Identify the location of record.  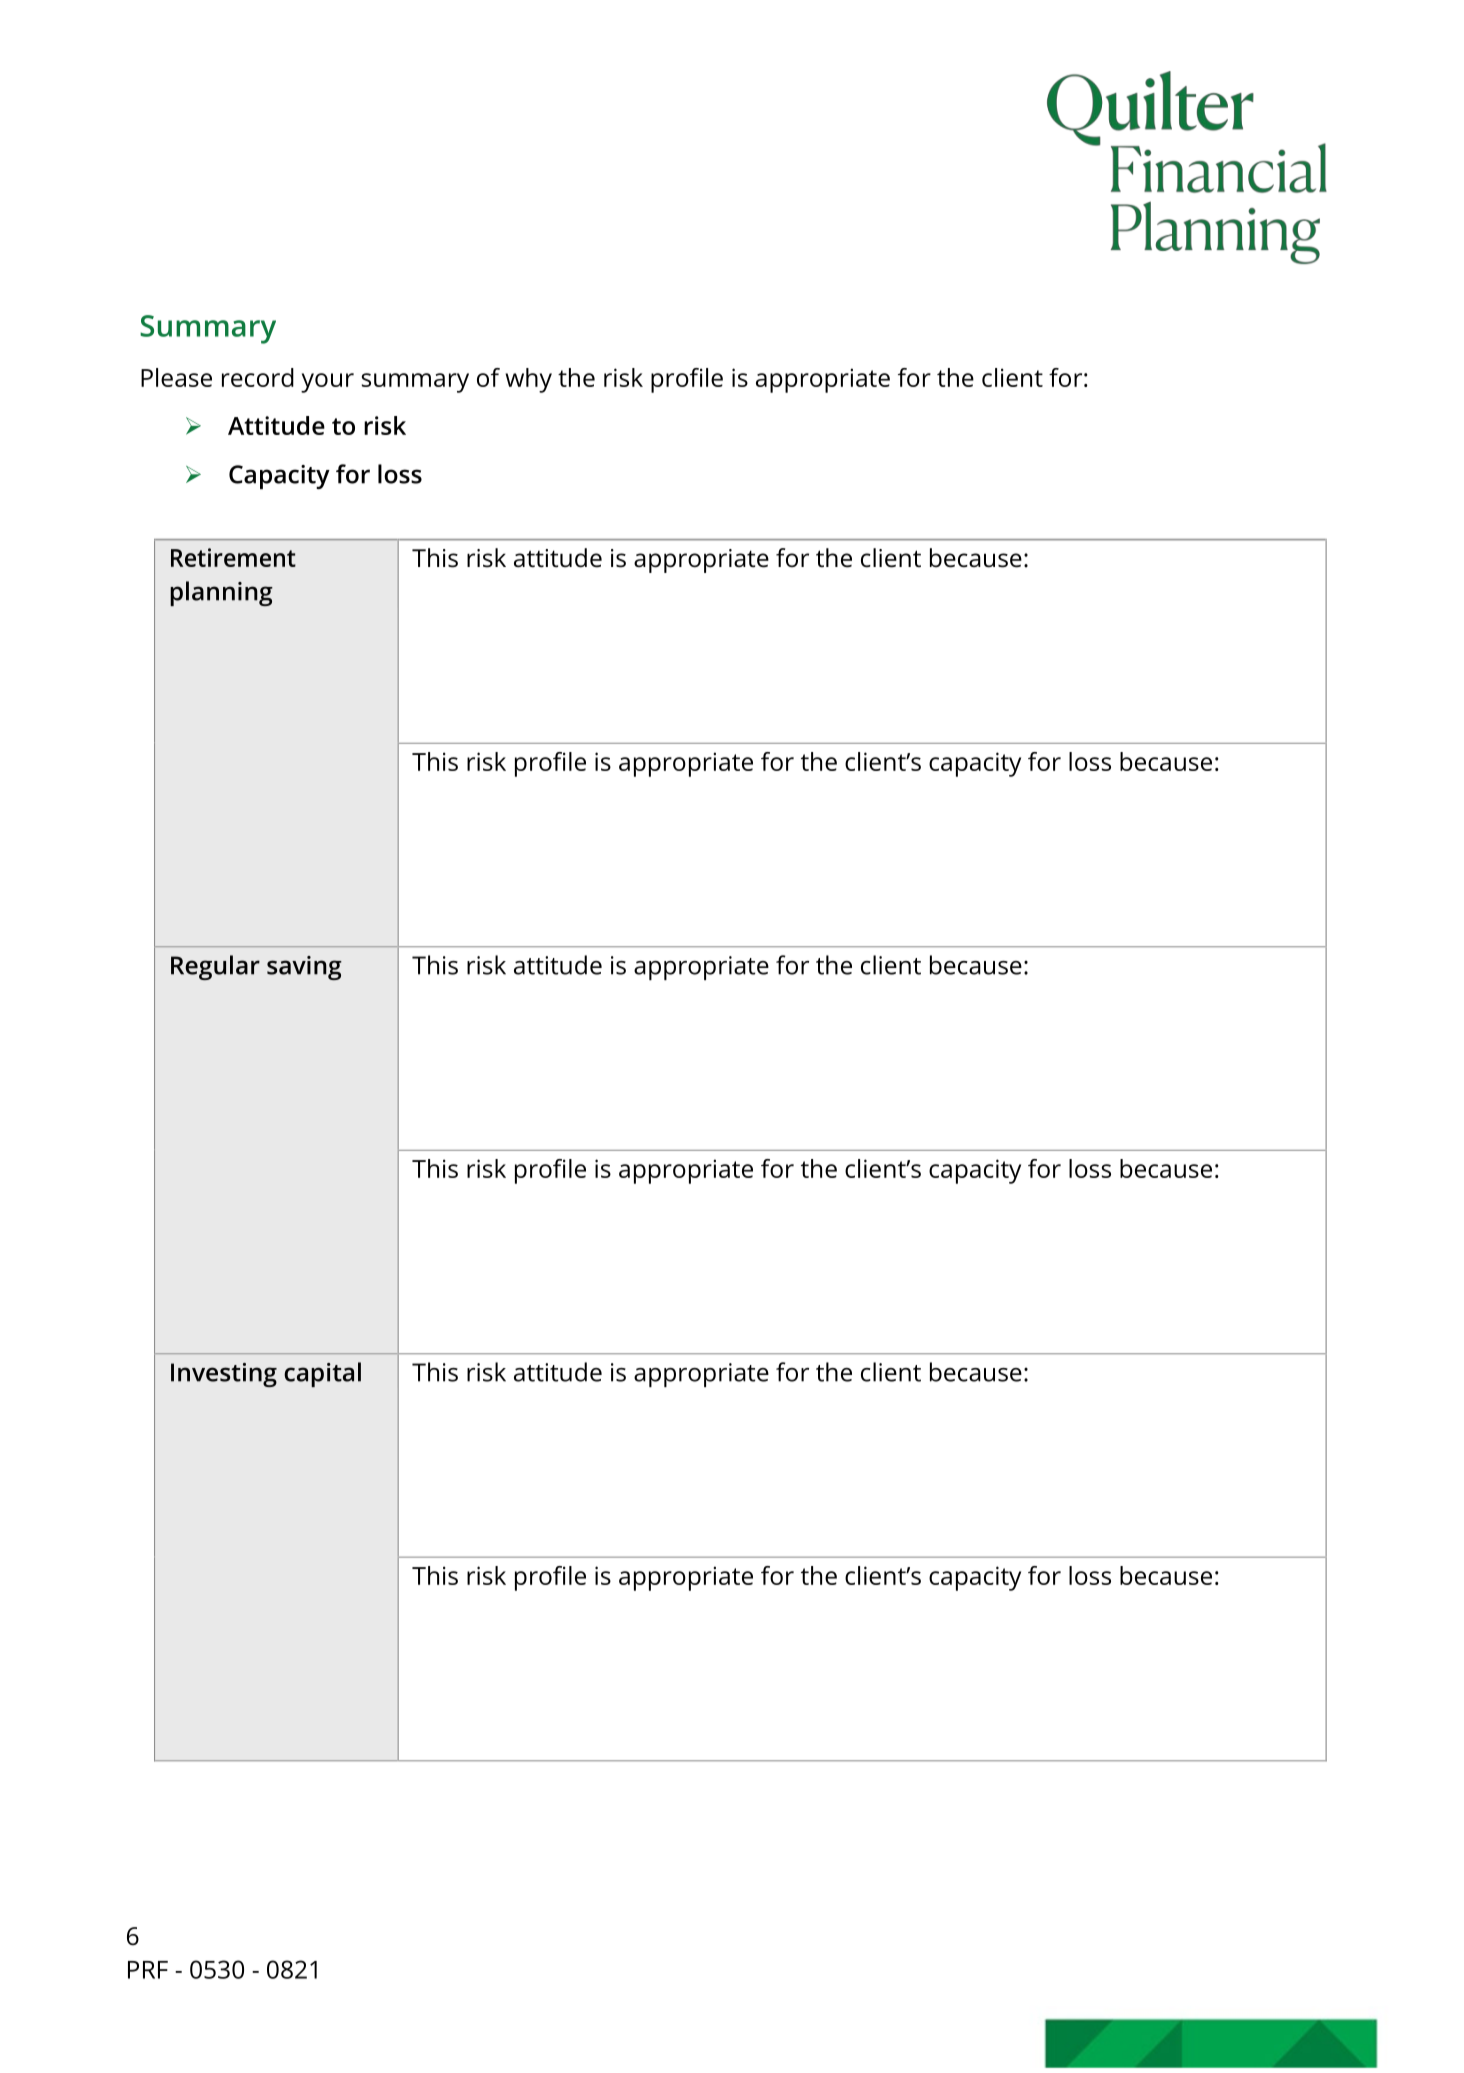
(258, 377).
